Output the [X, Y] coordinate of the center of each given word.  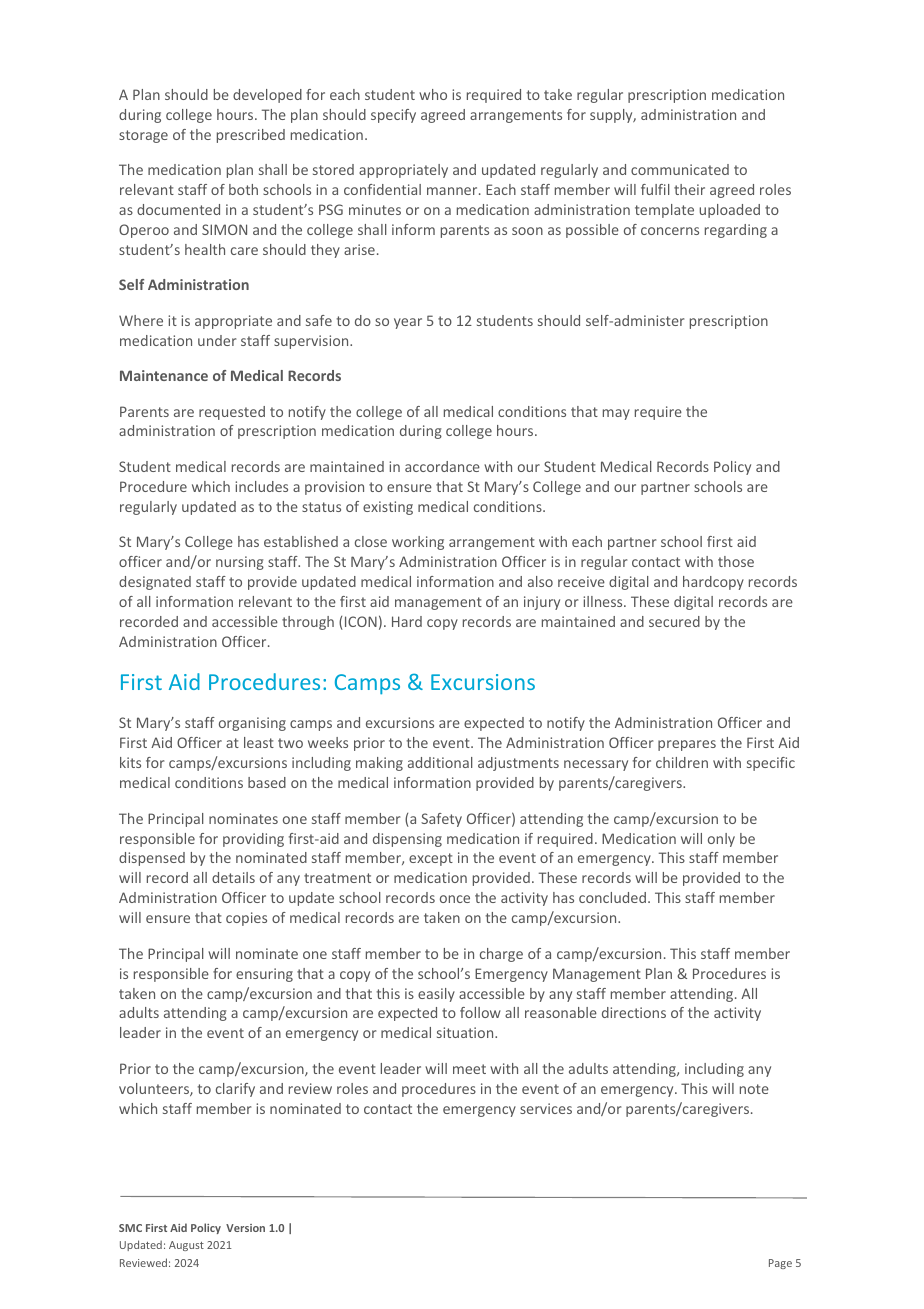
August [186, 1246]
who [433, 94]
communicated [680, 169]
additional [440, 762]
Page [780, 1264]
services [546, 1108]
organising [252, 724]
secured [674, 621]
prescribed [251, 136]
